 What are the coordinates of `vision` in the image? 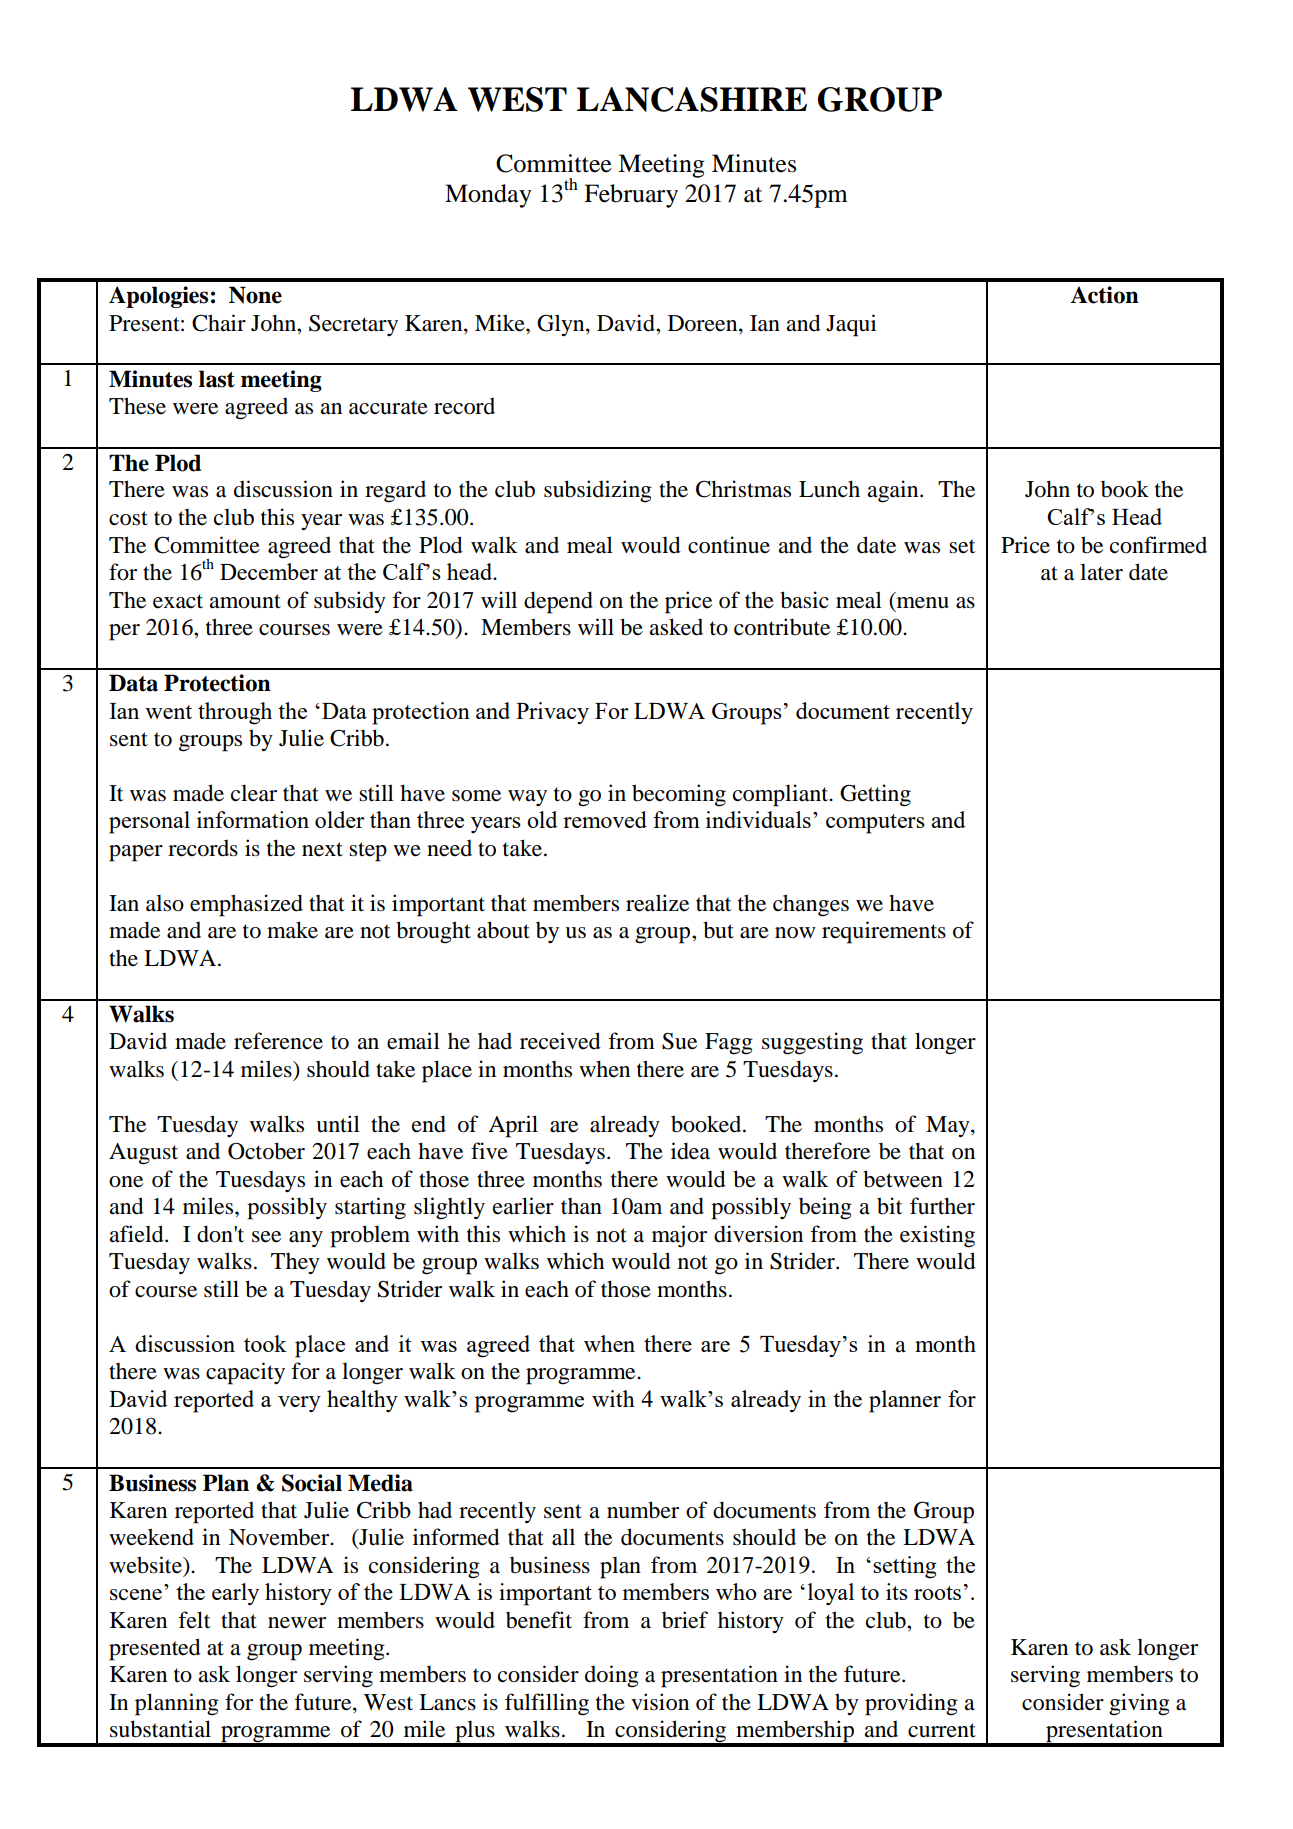 It's located at (660, 1702).
